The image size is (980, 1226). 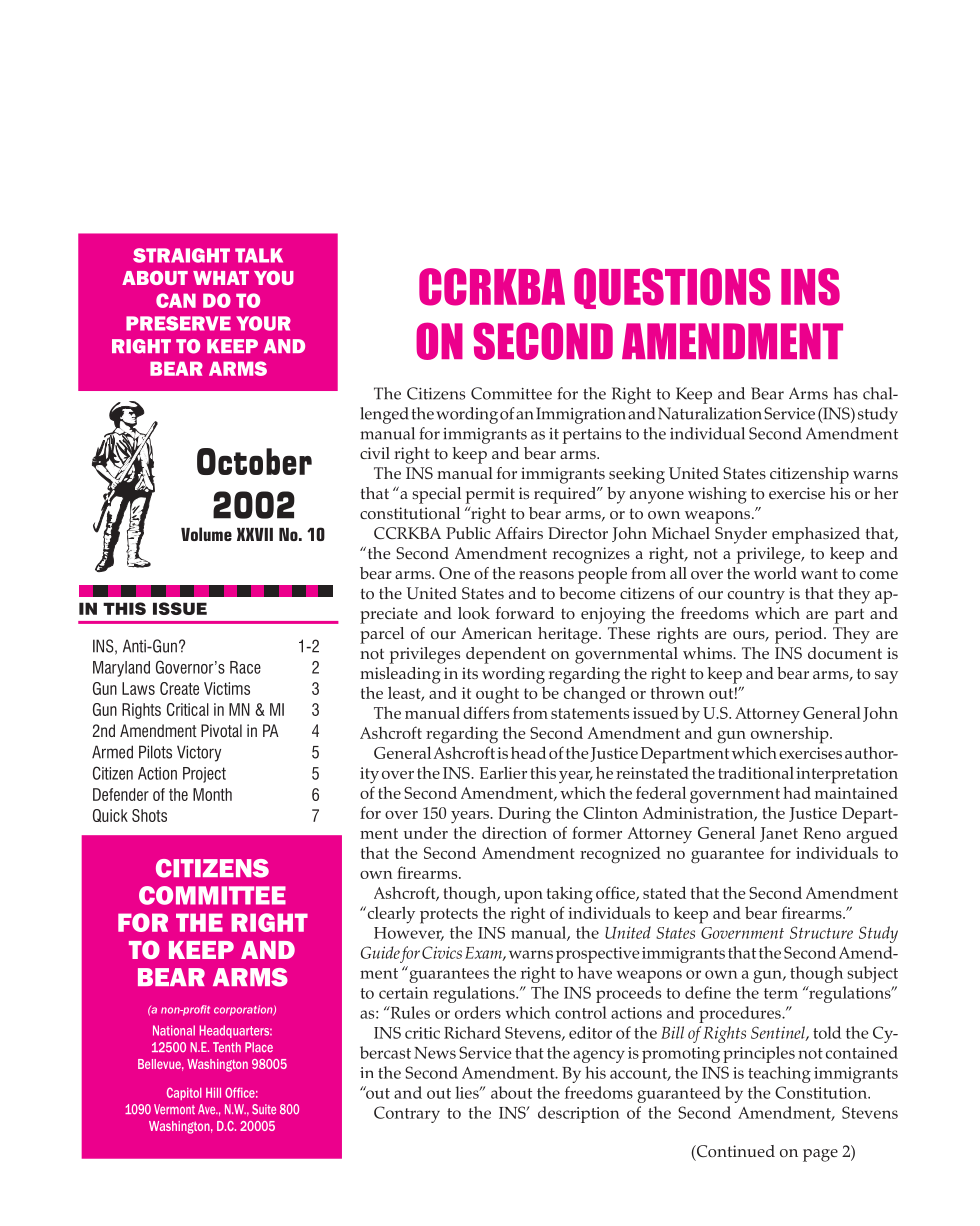 I want to click on upon, so click(x=523, y=897).
